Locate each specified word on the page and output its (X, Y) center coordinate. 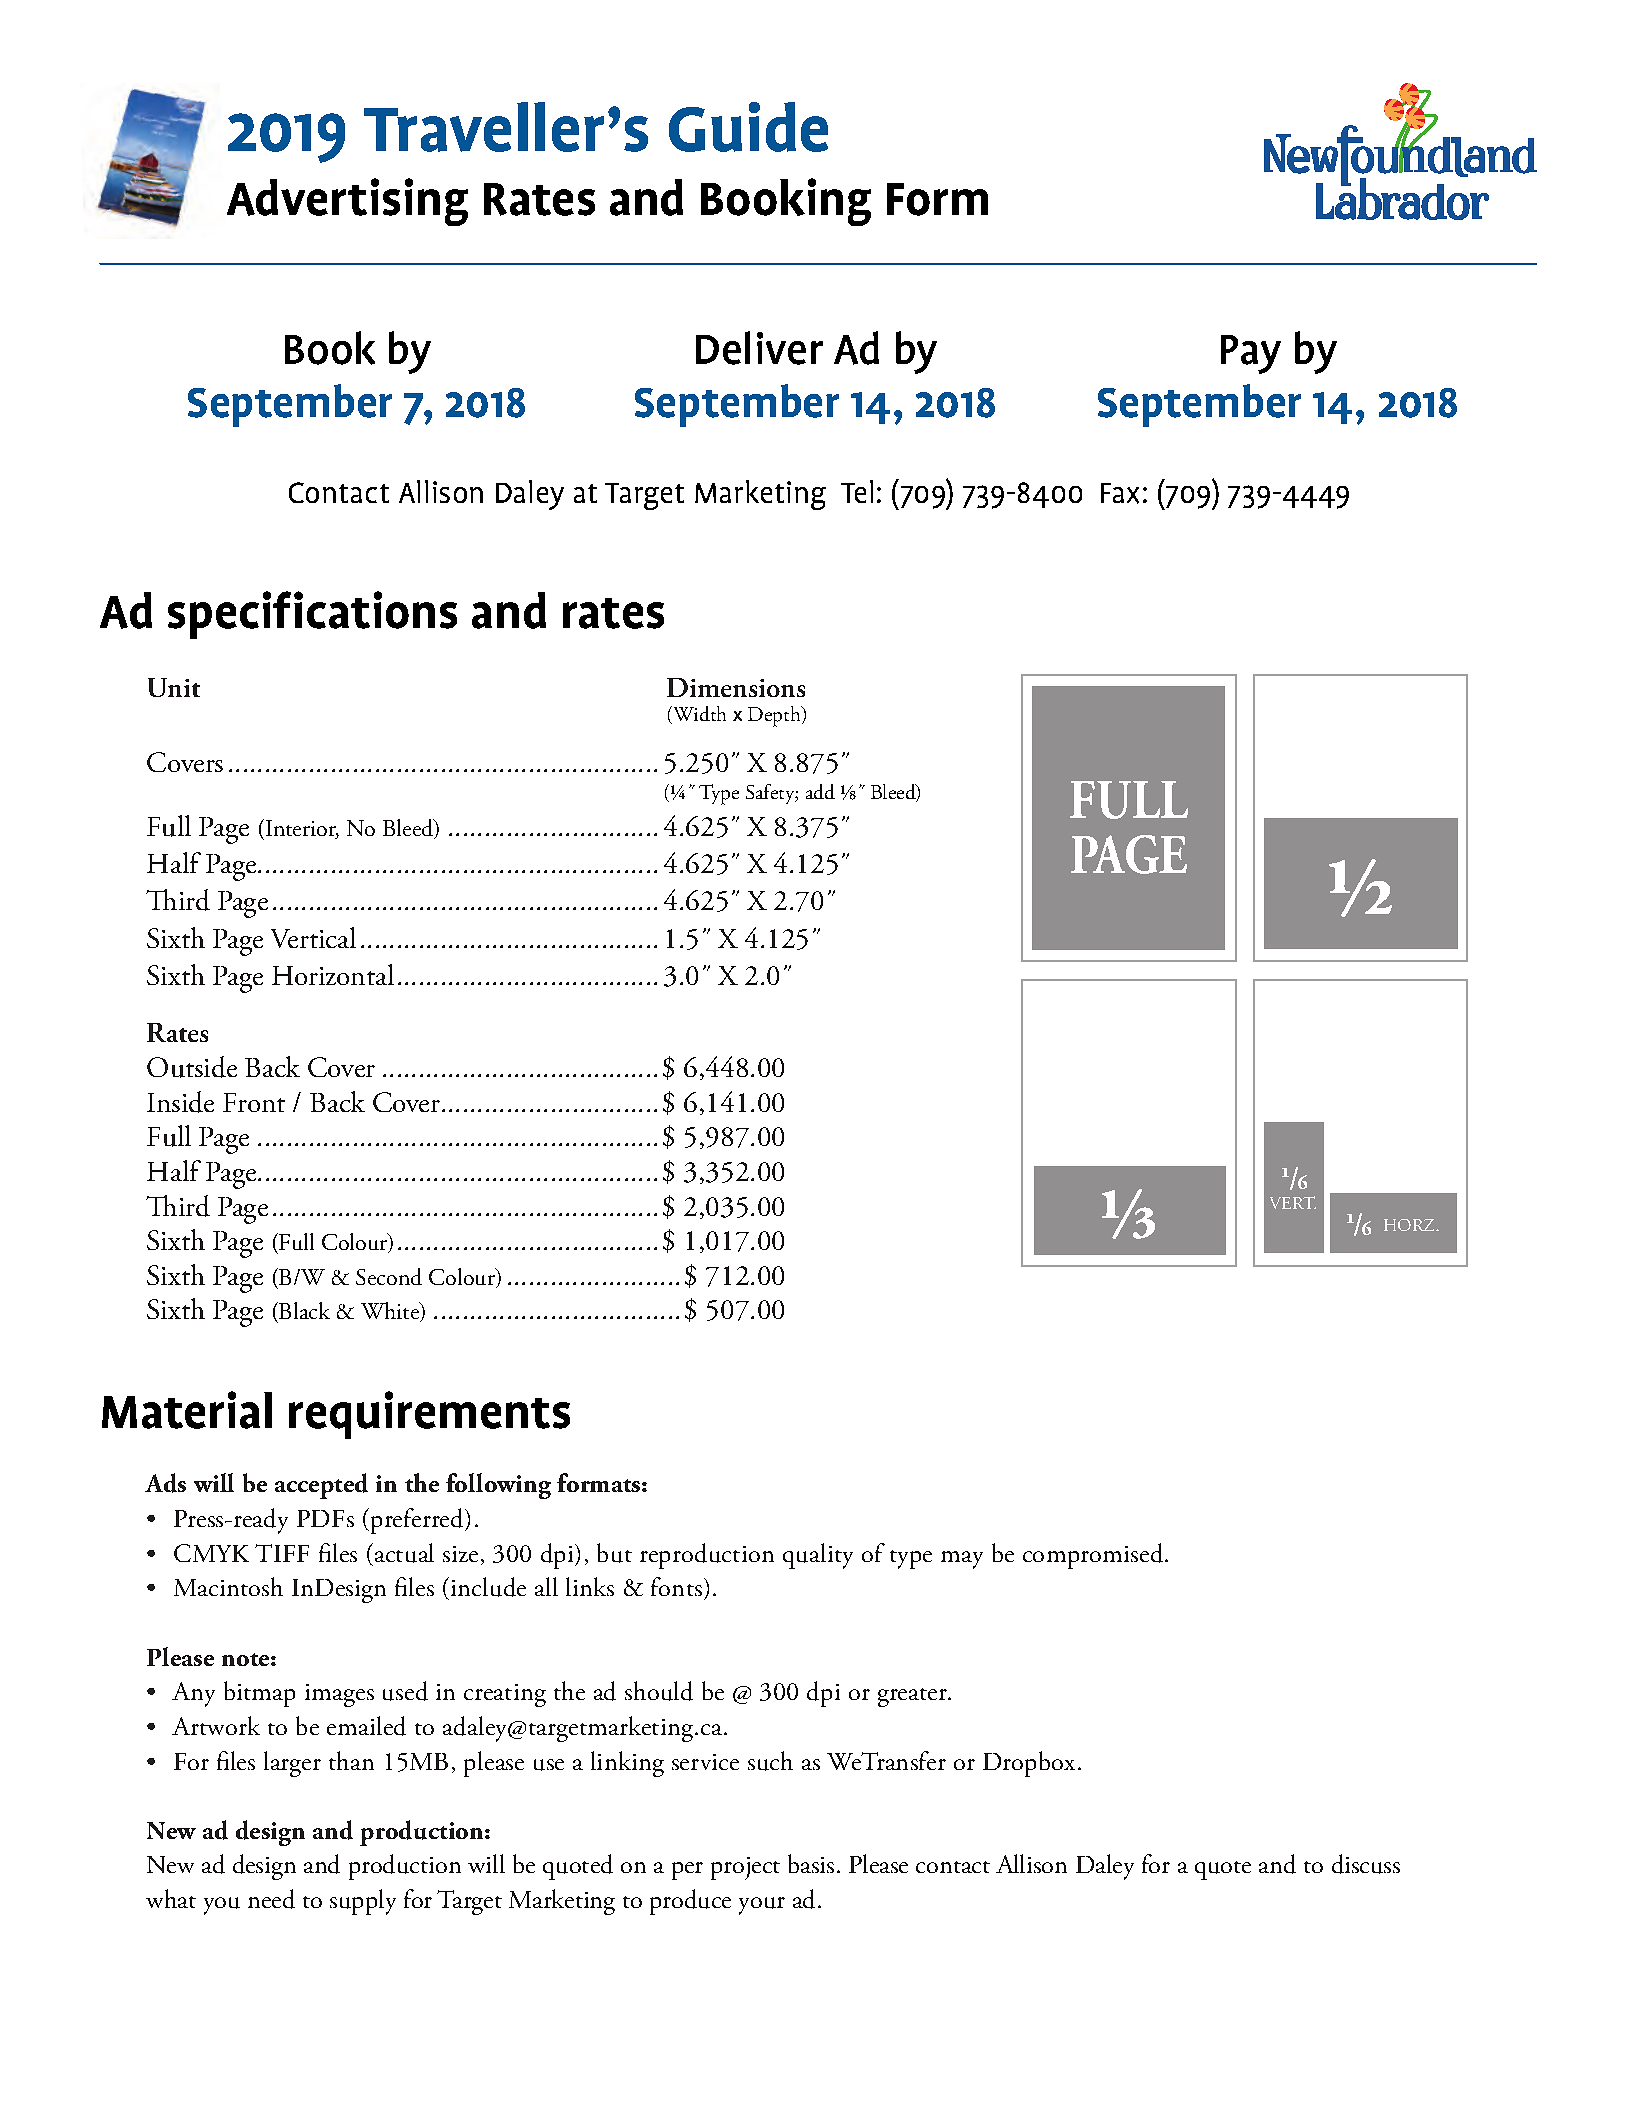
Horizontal (333, 974)
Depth (775, 716)
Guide (748, 127)
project (745, 1868)
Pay (1251, 354)
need (271, 1899)
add (820, 791)
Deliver (759, 348)
